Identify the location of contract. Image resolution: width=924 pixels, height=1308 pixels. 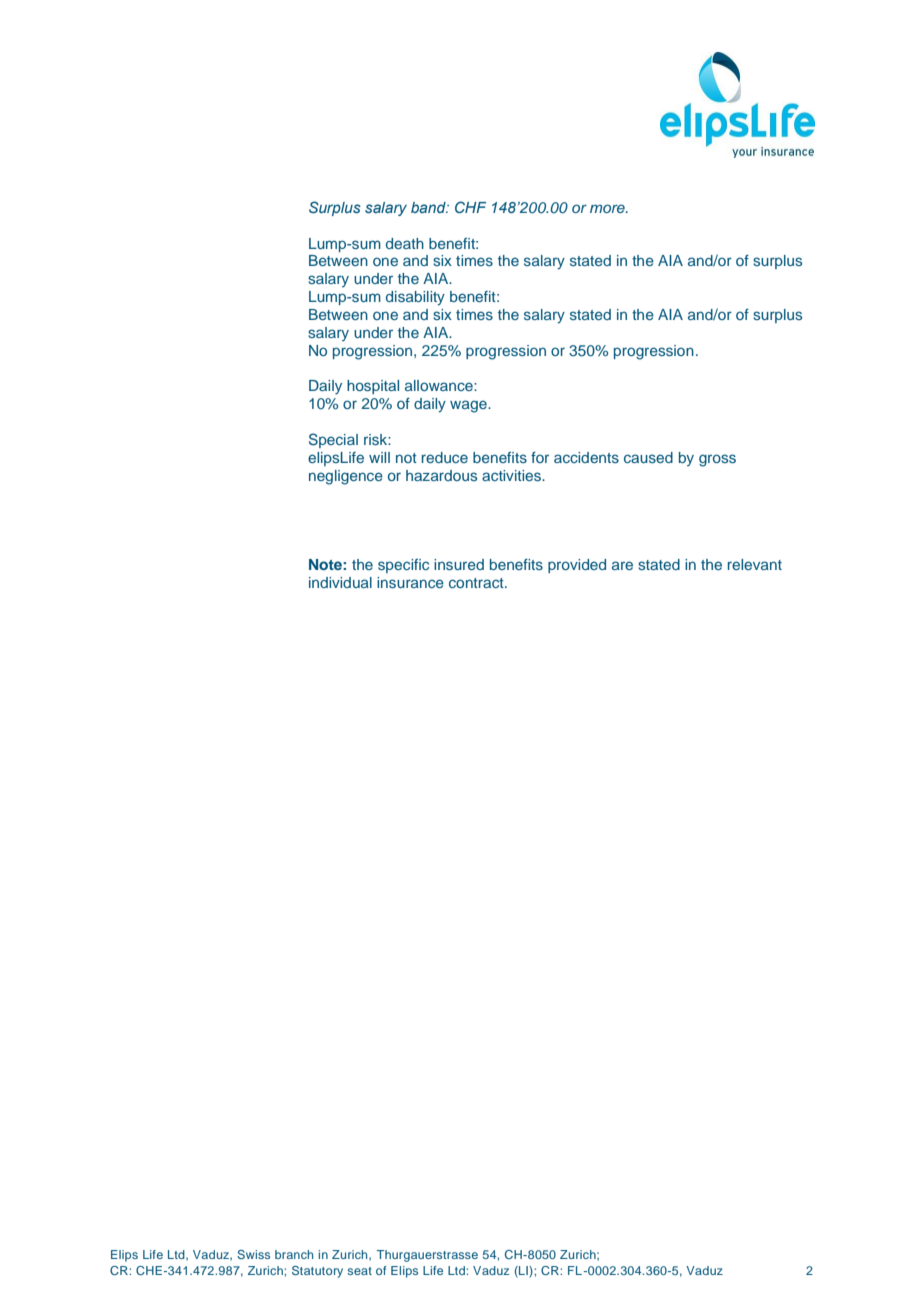
(477, 583).
